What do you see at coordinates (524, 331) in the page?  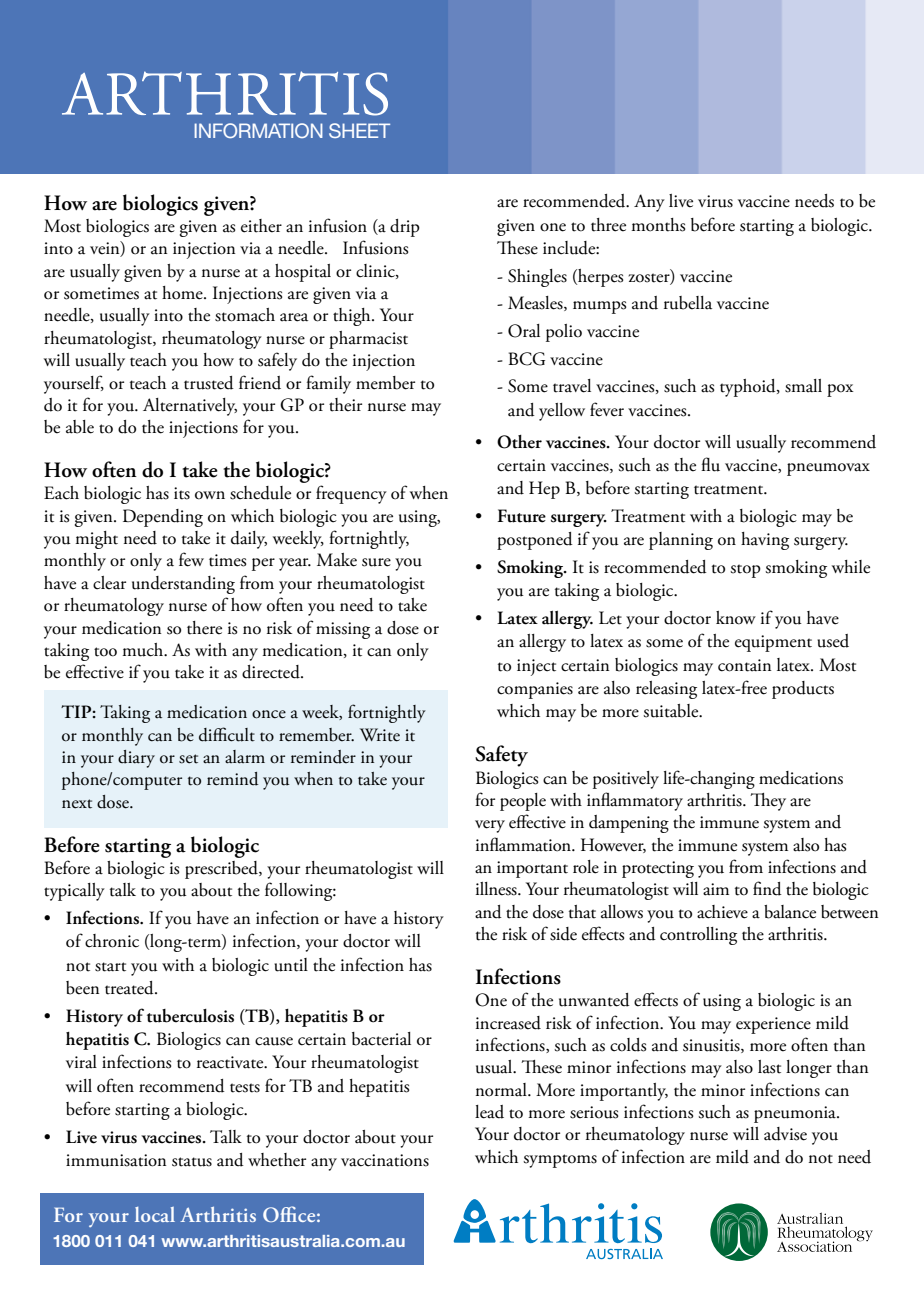 I see `Oral` at bounding box center [524, 331].
